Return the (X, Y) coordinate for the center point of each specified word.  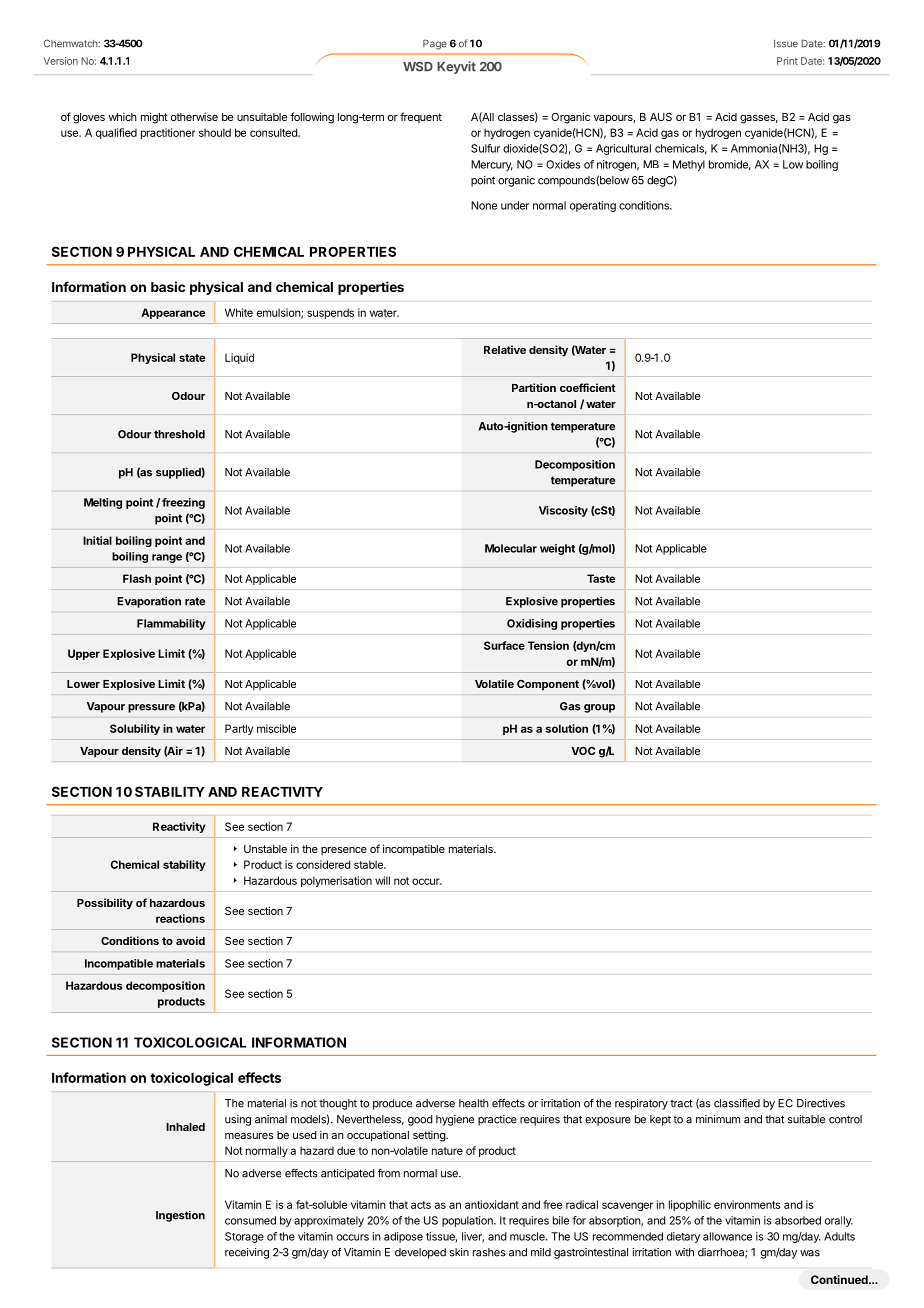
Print (787, 61)
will (382, 880)
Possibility (105, 904)
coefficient (588, 387)
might (154, 118)
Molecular (511, 548)
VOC (583, 751)
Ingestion (180, 1216)
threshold (179, 434)
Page (435, 44)
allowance (727, 1236)
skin (459, 1252)
